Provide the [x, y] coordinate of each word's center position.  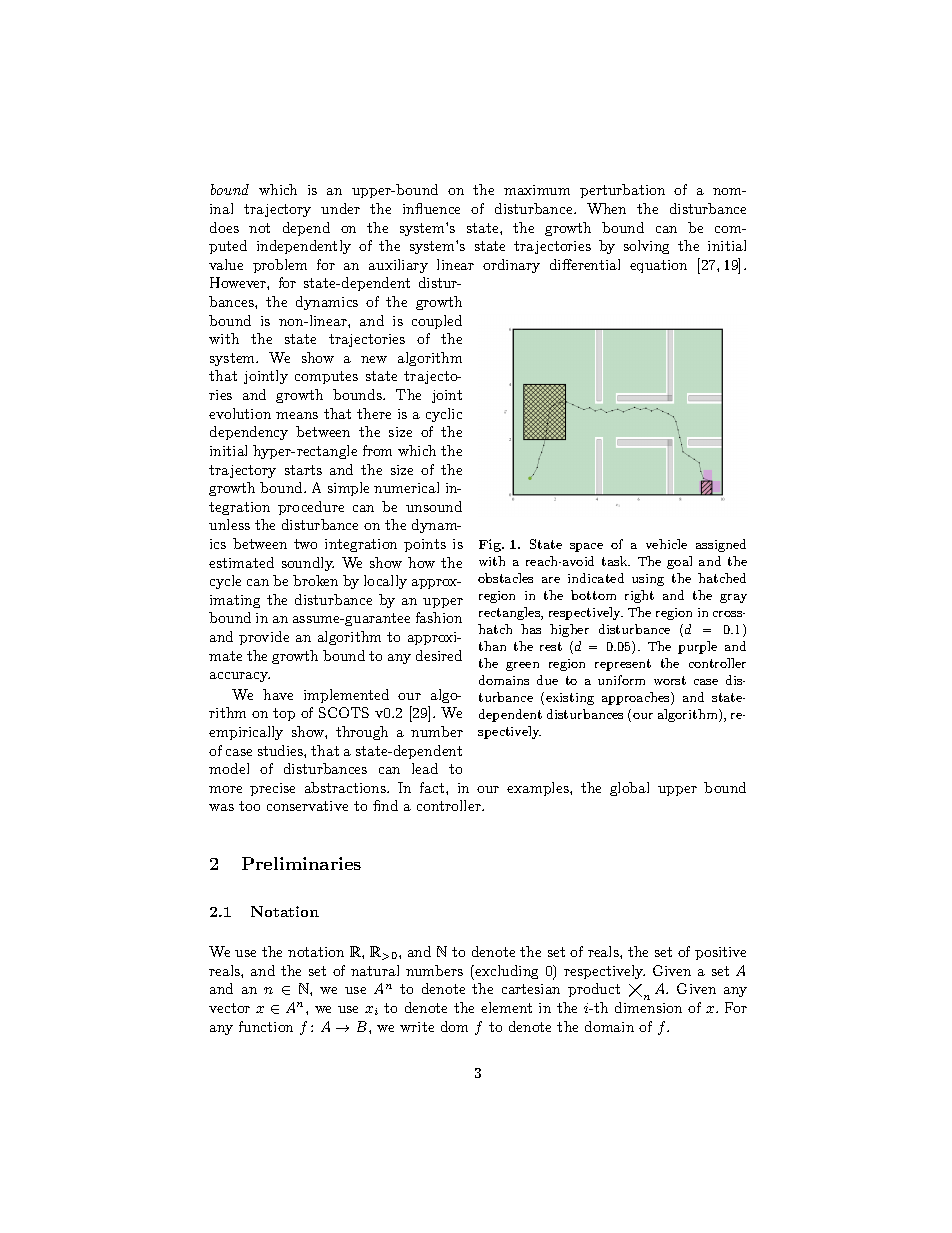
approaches [637, 698]
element [506, 1007]
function [266, 1026]
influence [431, 208]
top [284, 714]
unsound [434, 506]
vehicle [666, 544]
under [340, 208]
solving [646, 247]
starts [303, 470]
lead [425, 768]
